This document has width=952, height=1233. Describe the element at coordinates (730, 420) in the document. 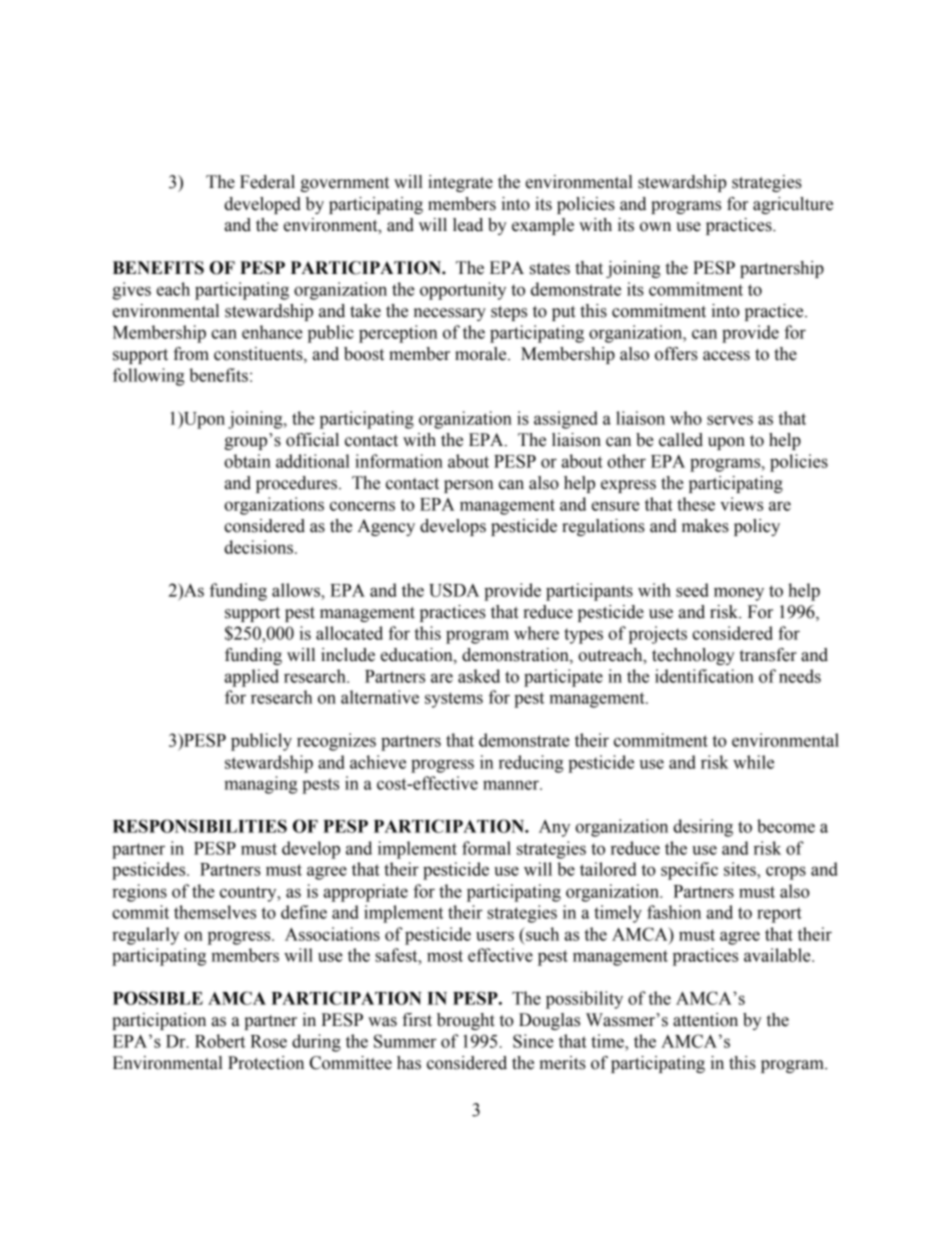

I see `serves` at that location.
